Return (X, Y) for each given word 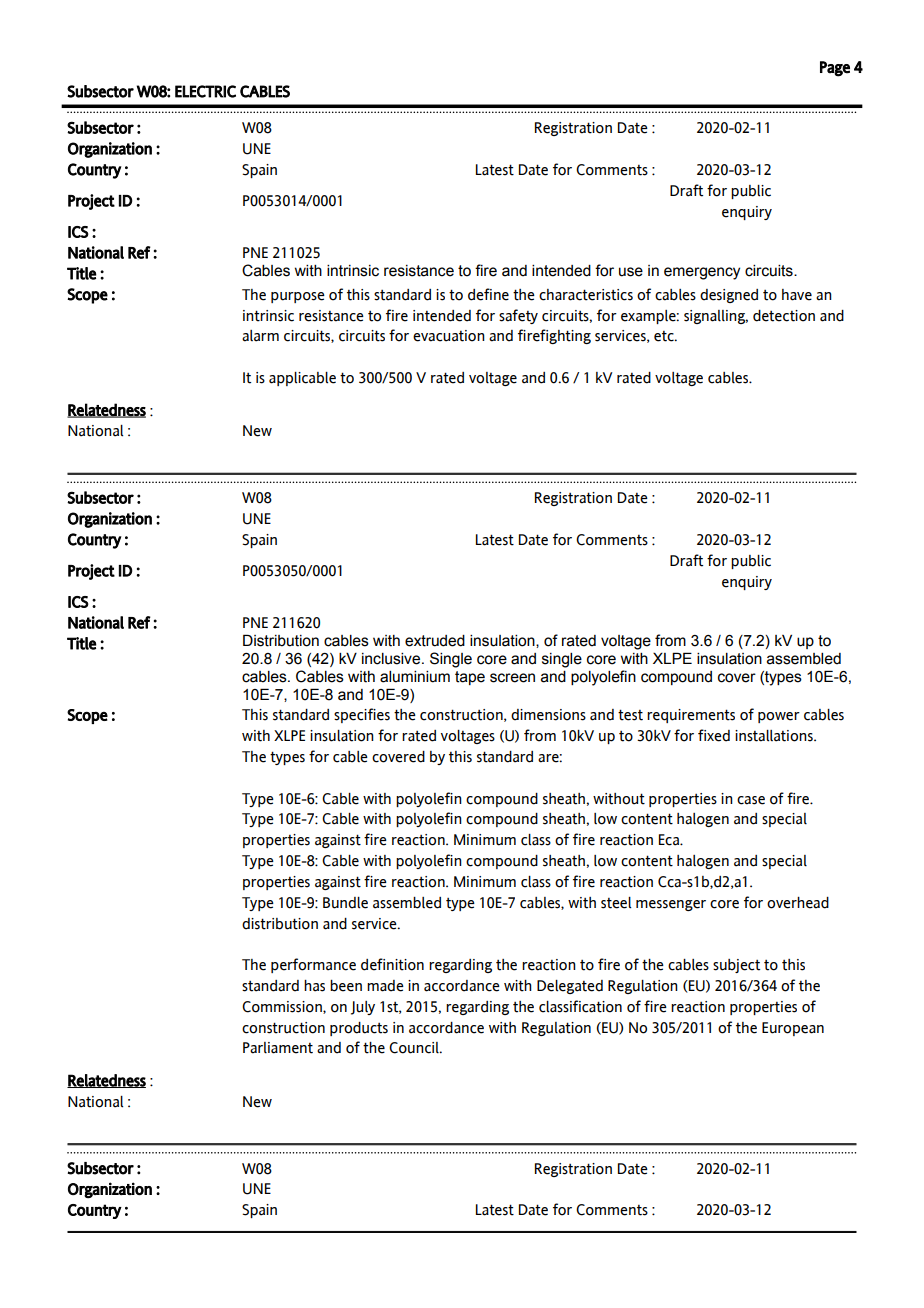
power (779, 717)
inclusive (392, 659)
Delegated (570, 987)
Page (835, 69)
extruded (435, 641)
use (631, 272)
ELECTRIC (205, 91)
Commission (283, 1007)
